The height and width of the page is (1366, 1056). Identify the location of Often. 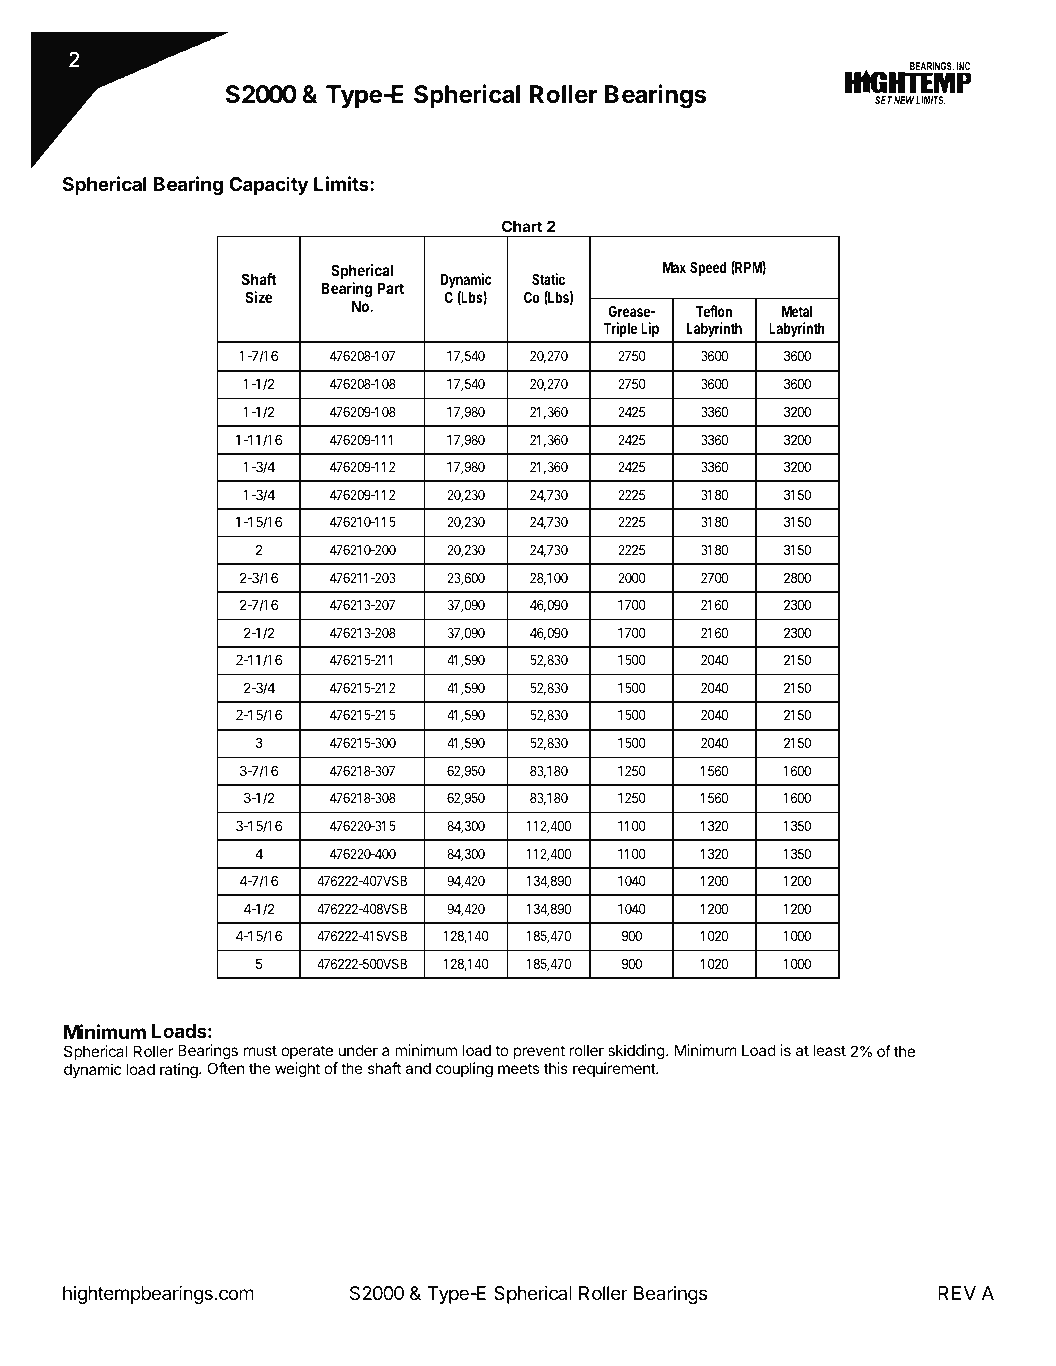
(226, 1068).
